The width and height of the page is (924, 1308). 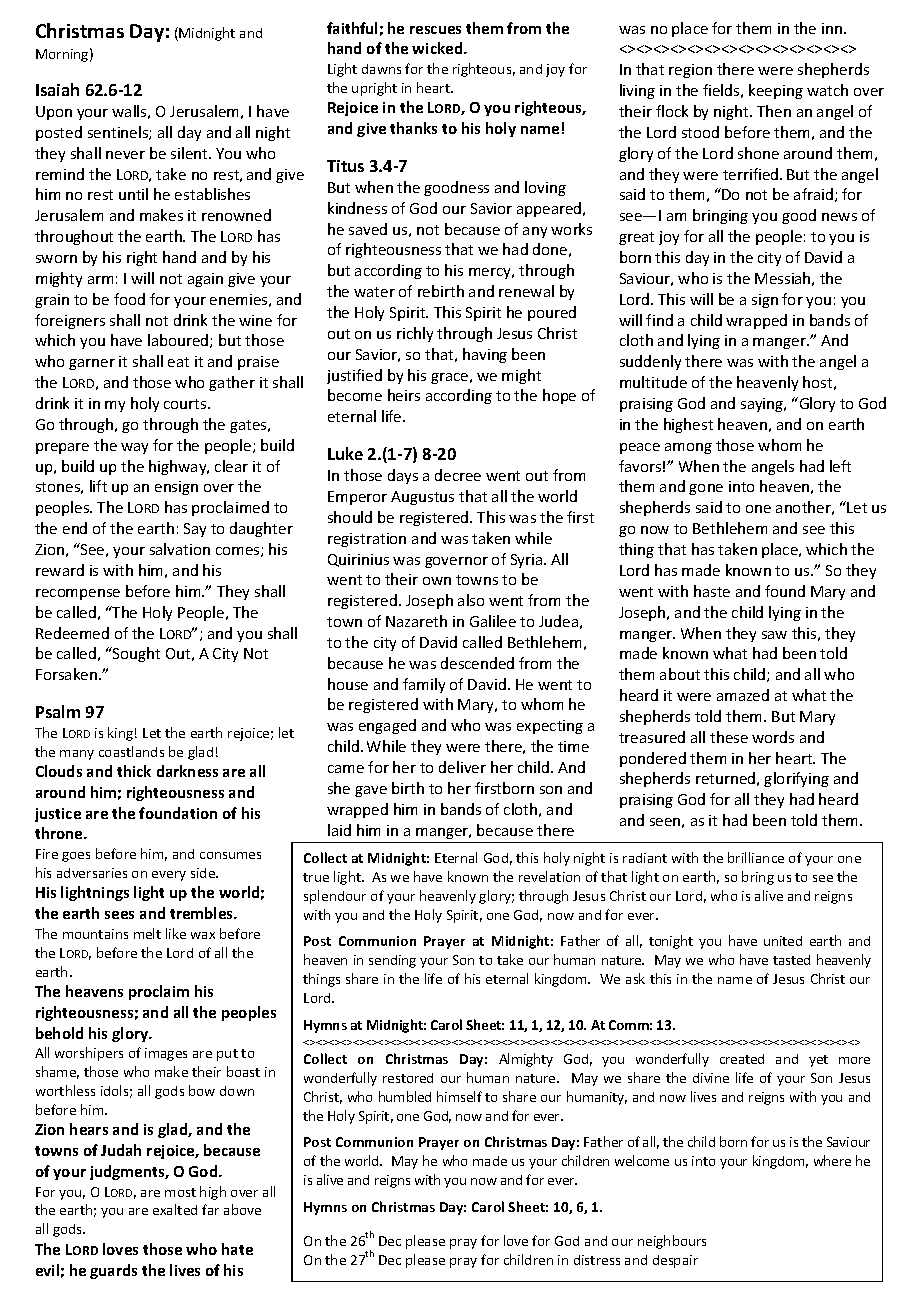 I want to click on keeping, so click(x=776, y=91).
